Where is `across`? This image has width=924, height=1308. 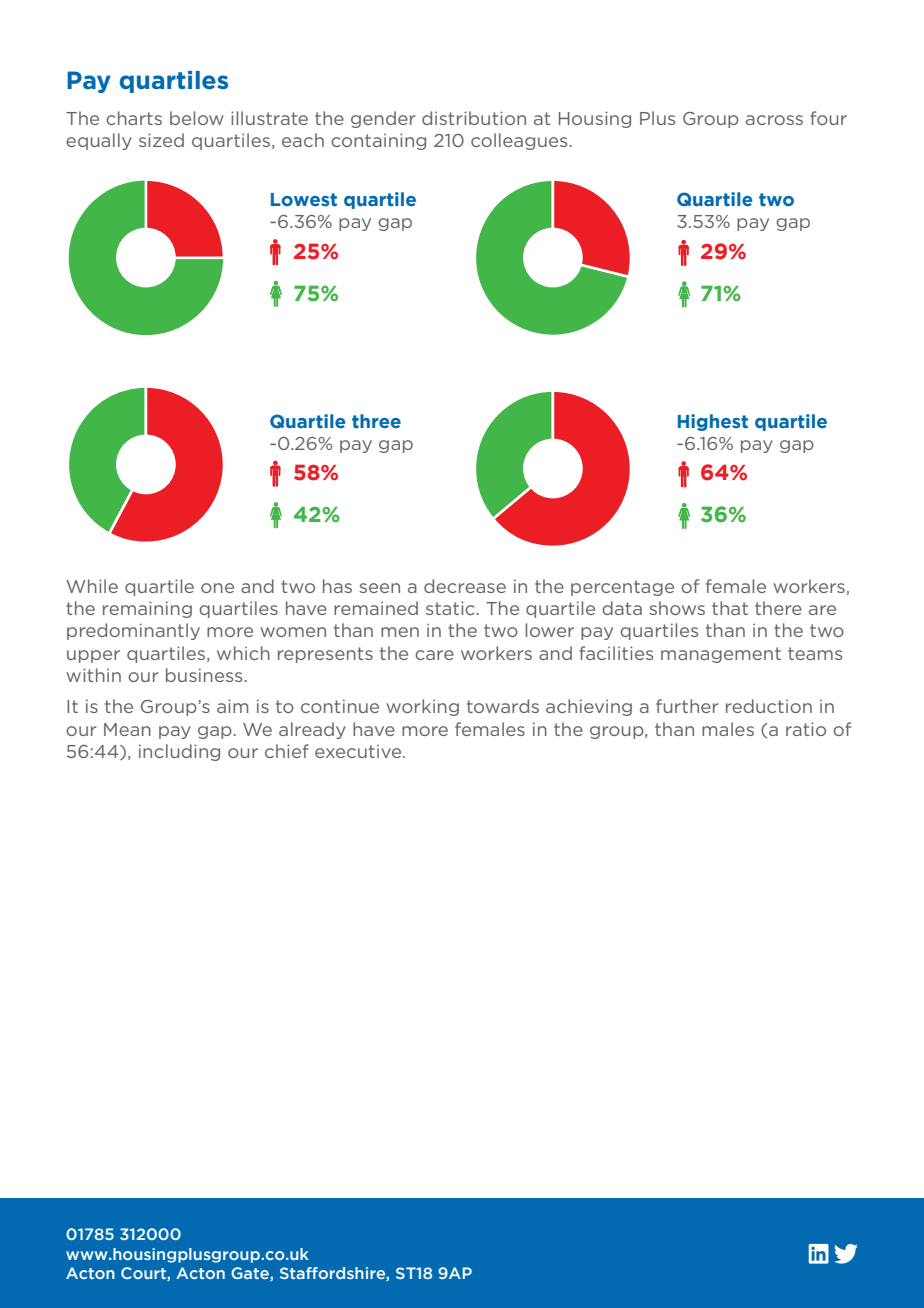 across is located at coordinates (774, 120).
